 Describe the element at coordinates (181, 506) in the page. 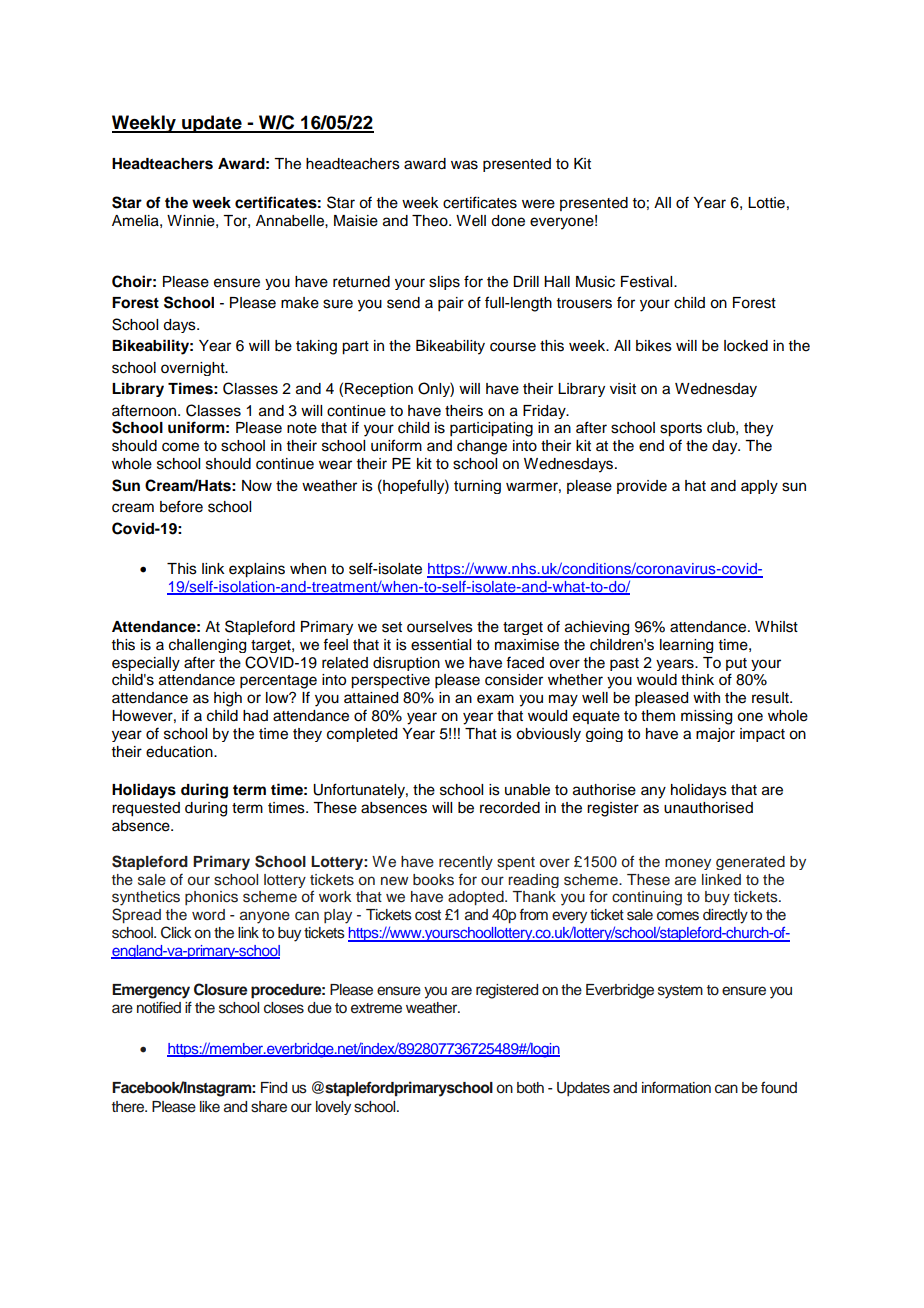

I see `before` at that location.
